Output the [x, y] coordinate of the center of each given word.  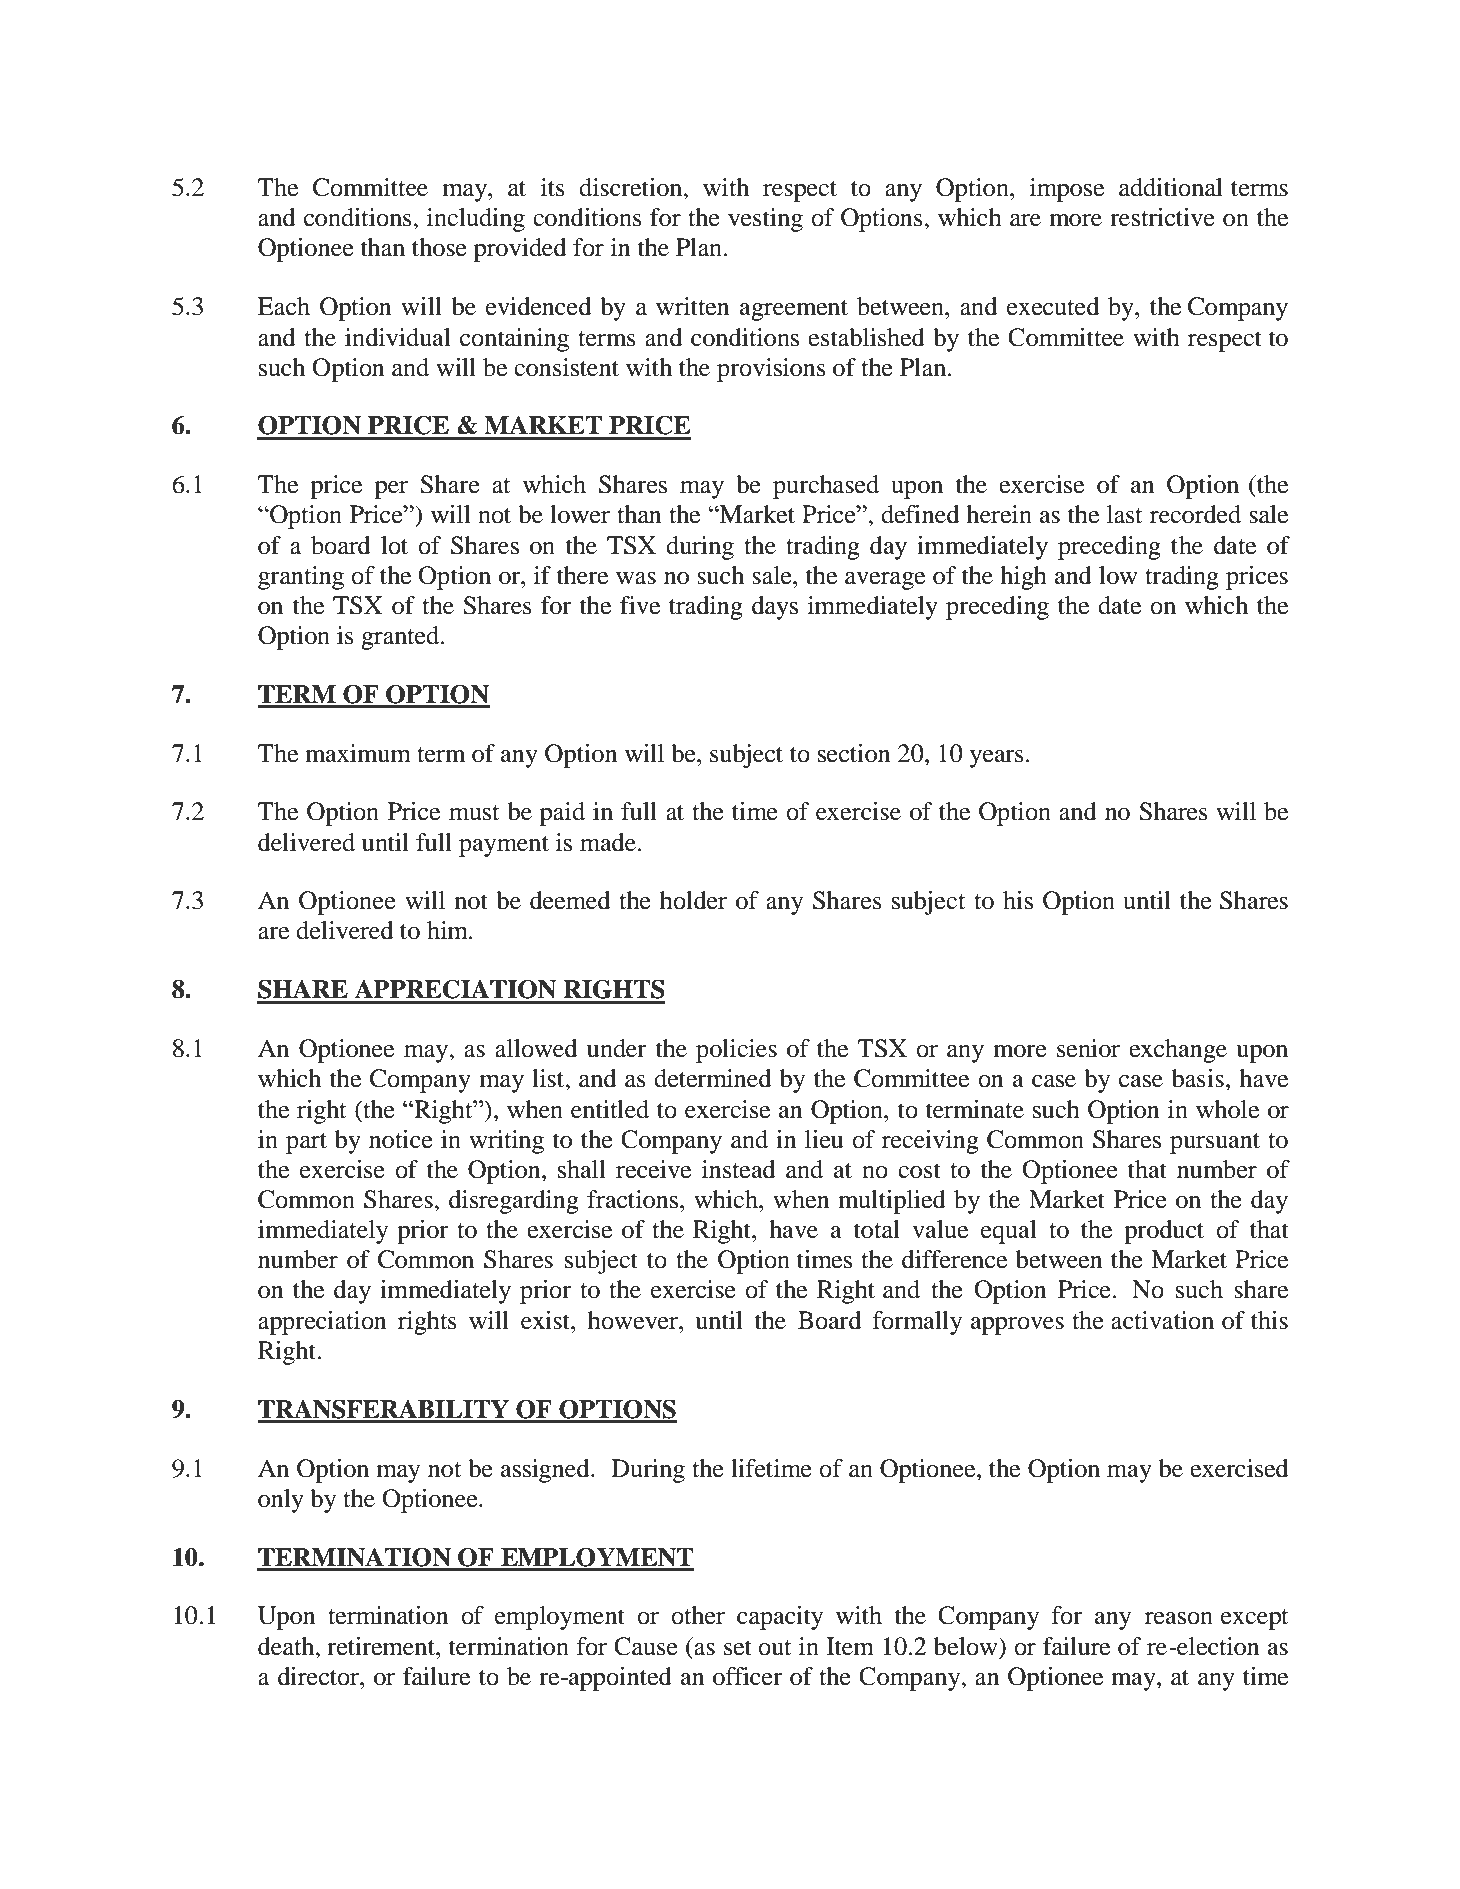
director [319, 1676]
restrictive [1162, 217]
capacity [780, 1618]
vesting [765, 220]
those [439, 247]
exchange [1178, 1051]
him [448, 930]
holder [693, 900]
